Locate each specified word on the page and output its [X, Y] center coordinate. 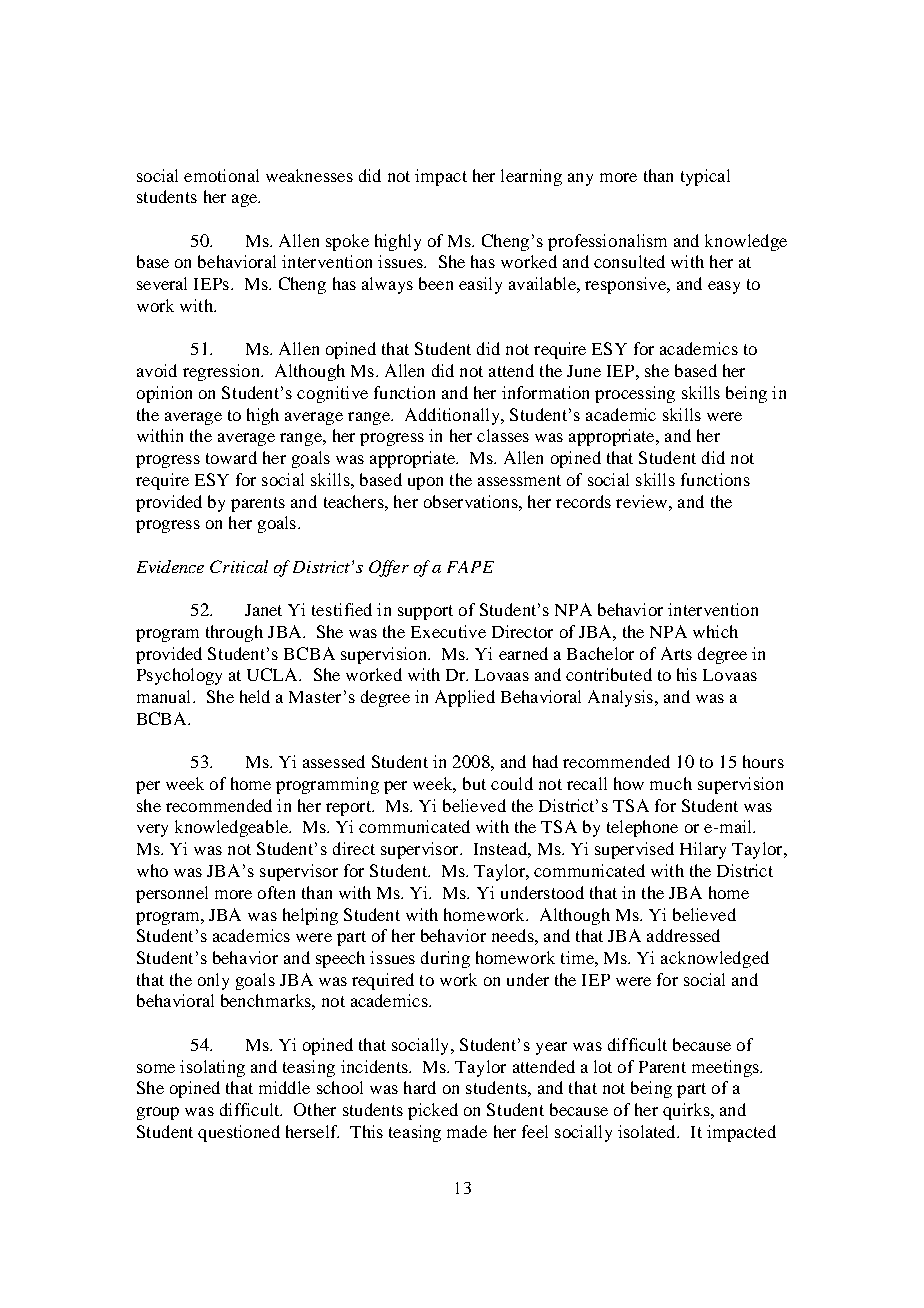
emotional [221, 175]
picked [433, 1111]
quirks [687, 1111]
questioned [239, 1133]
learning [531, 177]
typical [705, 177]
